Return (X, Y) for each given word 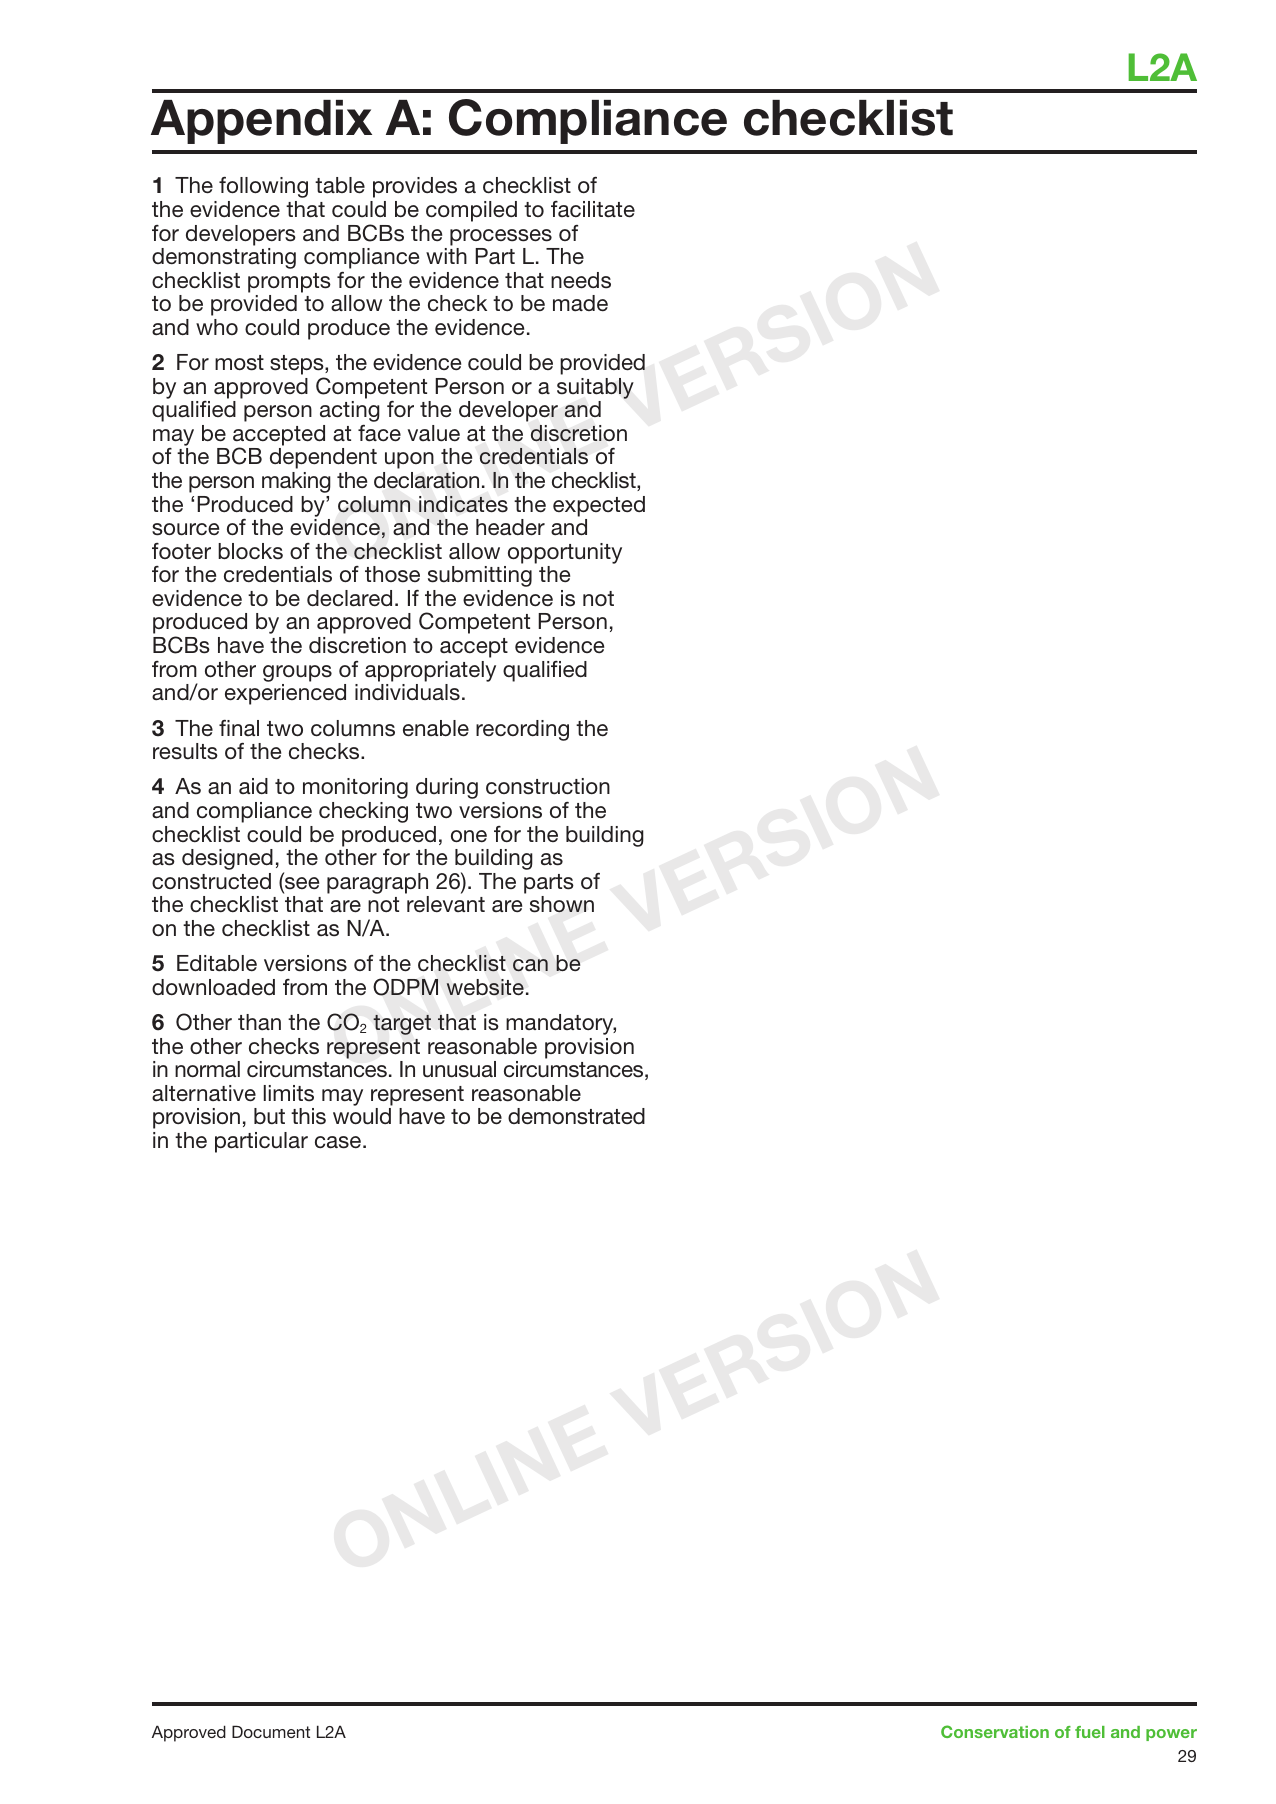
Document (271, 1731)
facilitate (593, 209)
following (263, 187)
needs (581, 280)
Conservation (995, 1731)
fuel (1090, 1732)
